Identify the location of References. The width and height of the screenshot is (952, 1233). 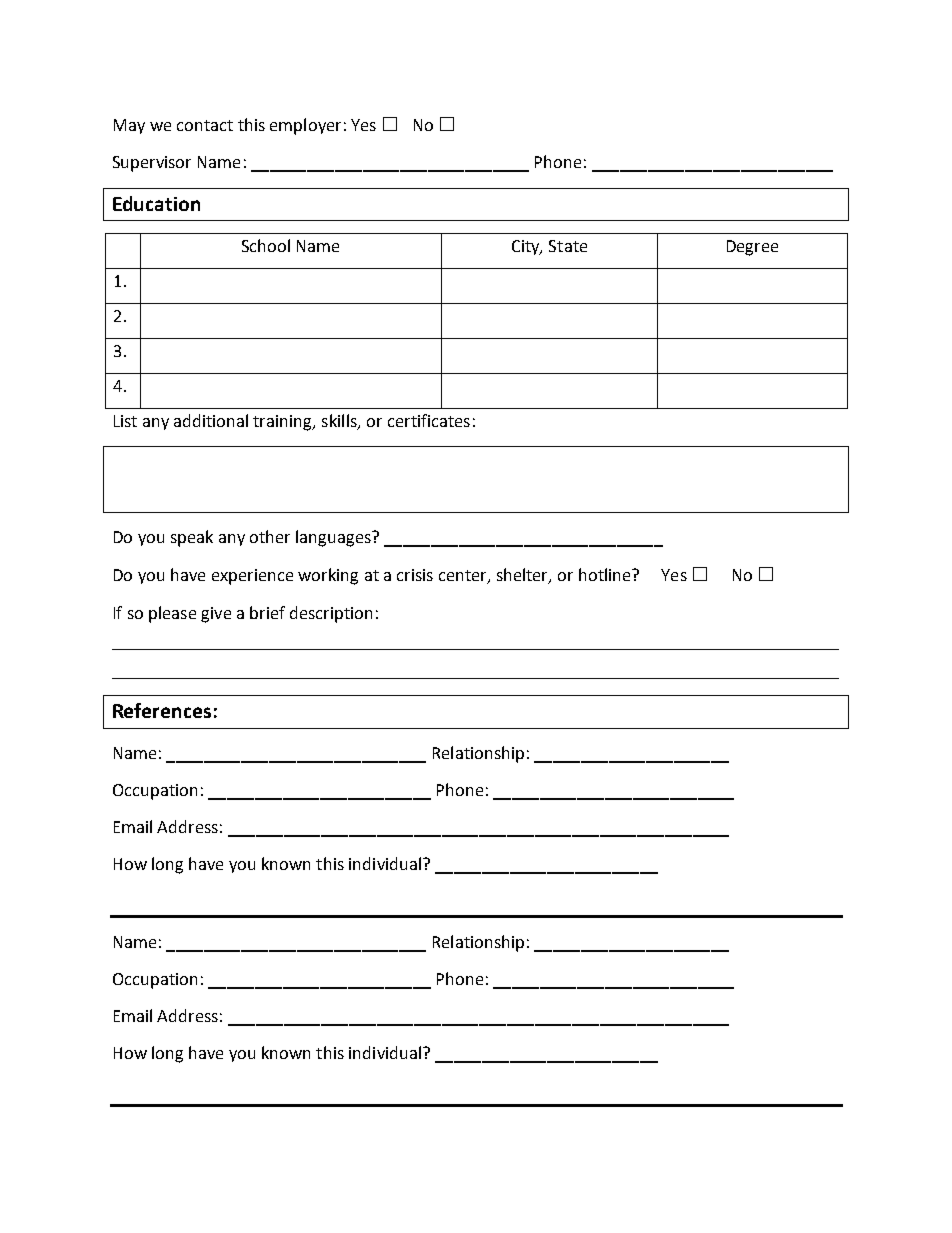
(162, 710).
